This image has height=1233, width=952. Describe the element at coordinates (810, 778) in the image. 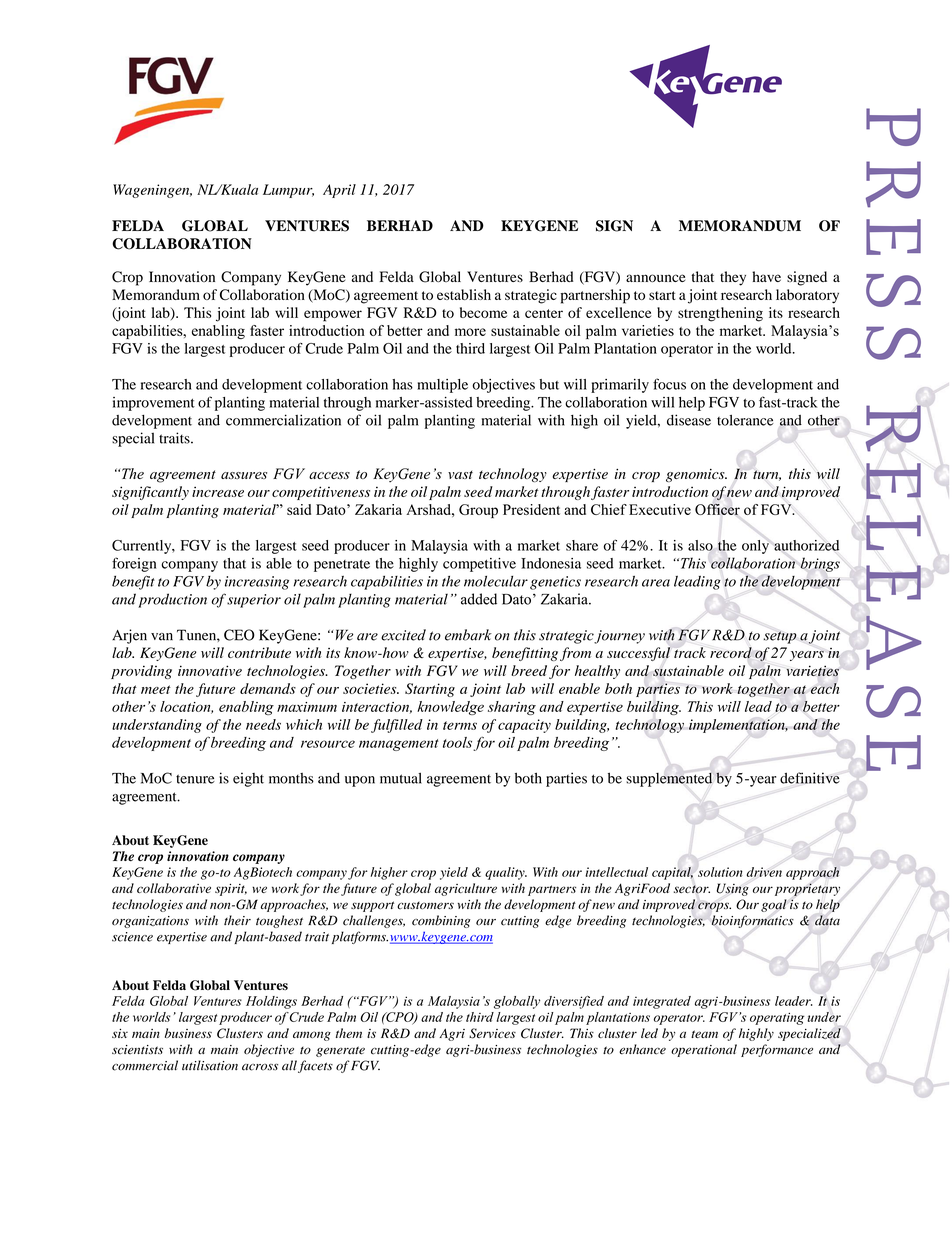

I see `definitive` at that location.
